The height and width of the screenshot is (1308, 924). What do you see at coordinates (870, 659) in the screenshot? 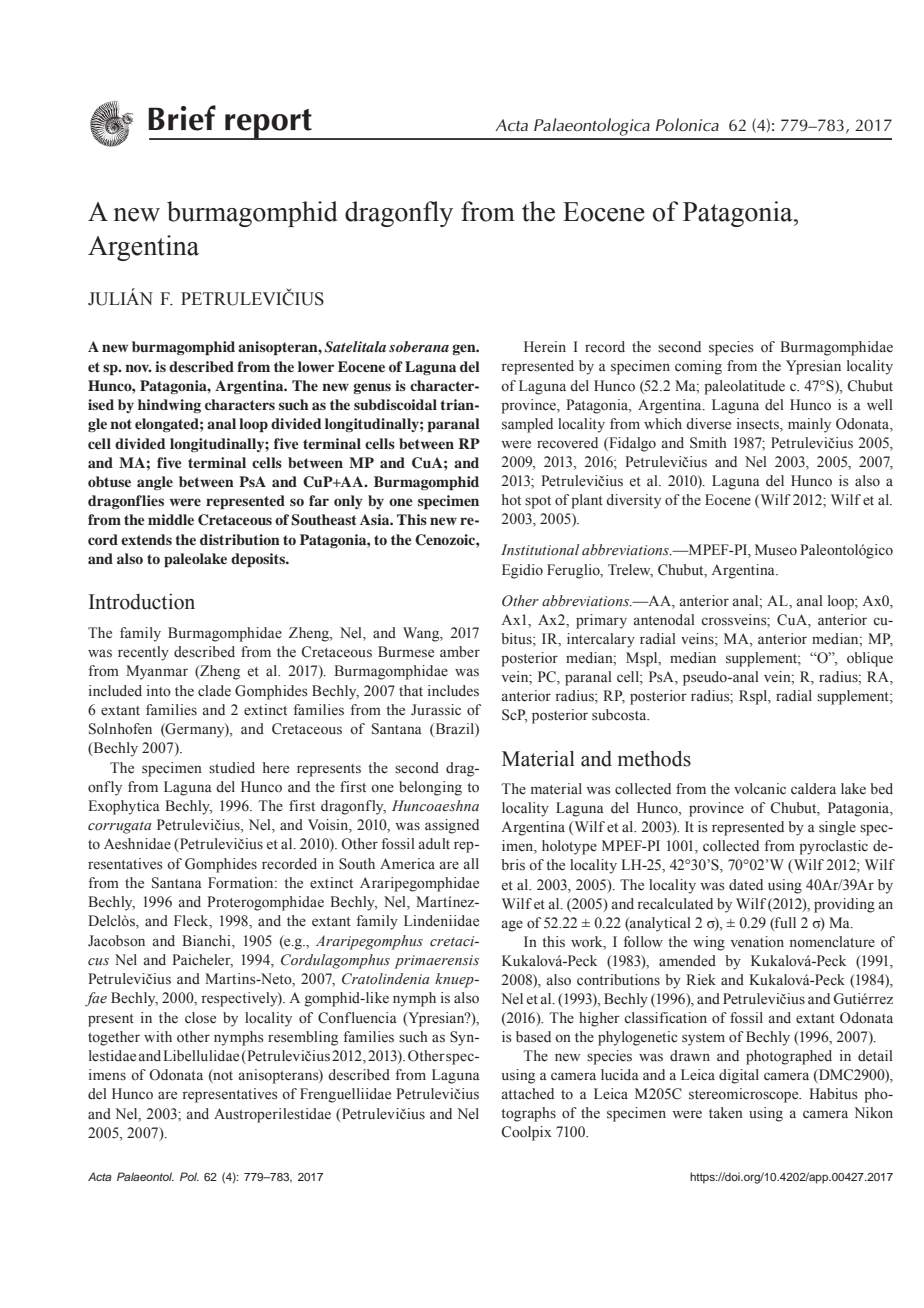
I see `oblique` at bounding box center [870, 659].
